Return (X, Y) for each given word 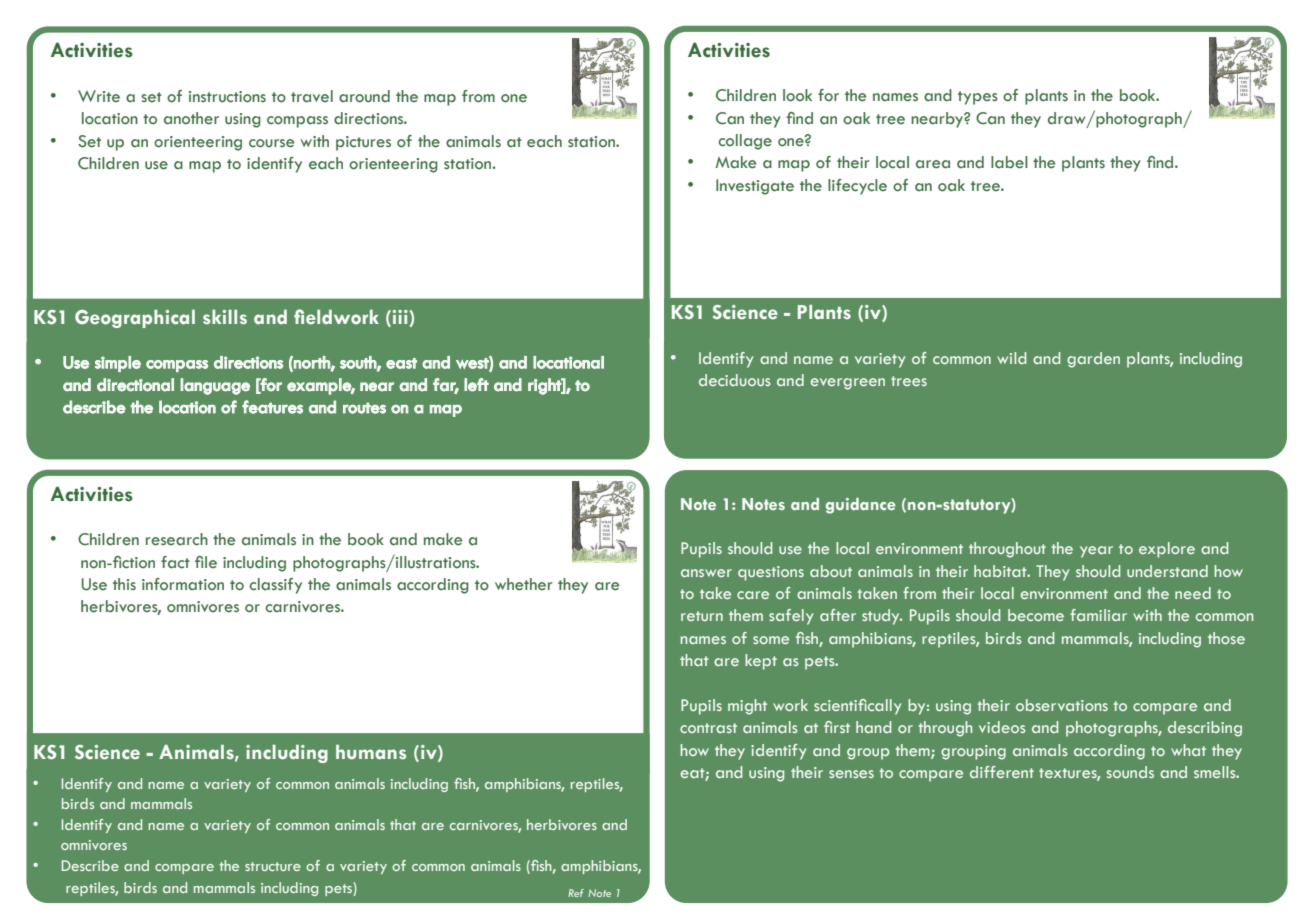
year (1096, 552)
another (191, 118)
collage (745, 142)
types (978, 98)
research (177, 539)
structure (273, 866)
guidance (861, 506)
